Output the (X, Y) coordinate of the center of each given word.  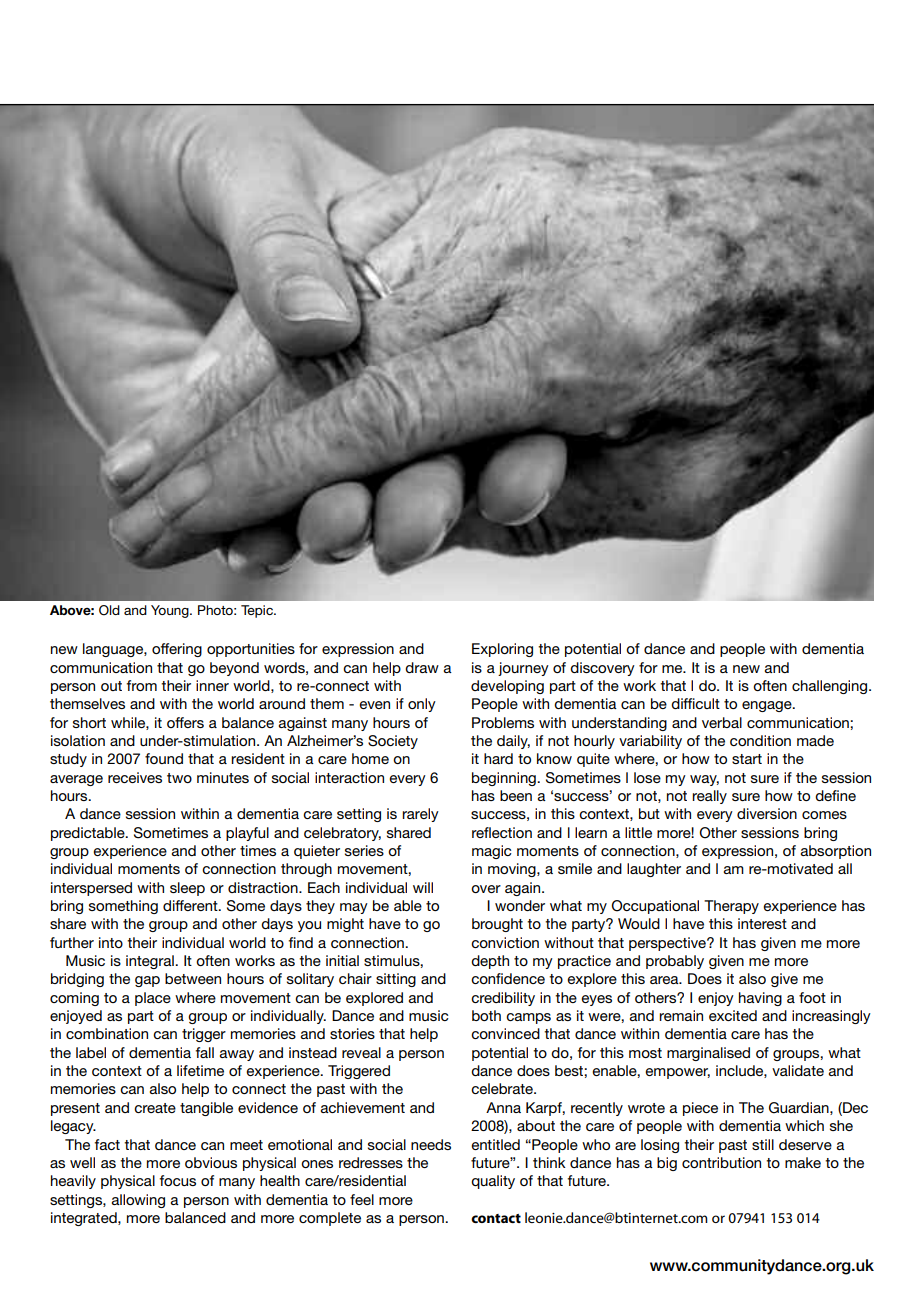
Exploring (502, 650)
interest (762, 923)
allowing (138, 1201)
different (191, 905)
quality (493, 1182)
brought (497, 925)
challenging (831, 687)
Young (171, 611)
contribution (721, 1162)
